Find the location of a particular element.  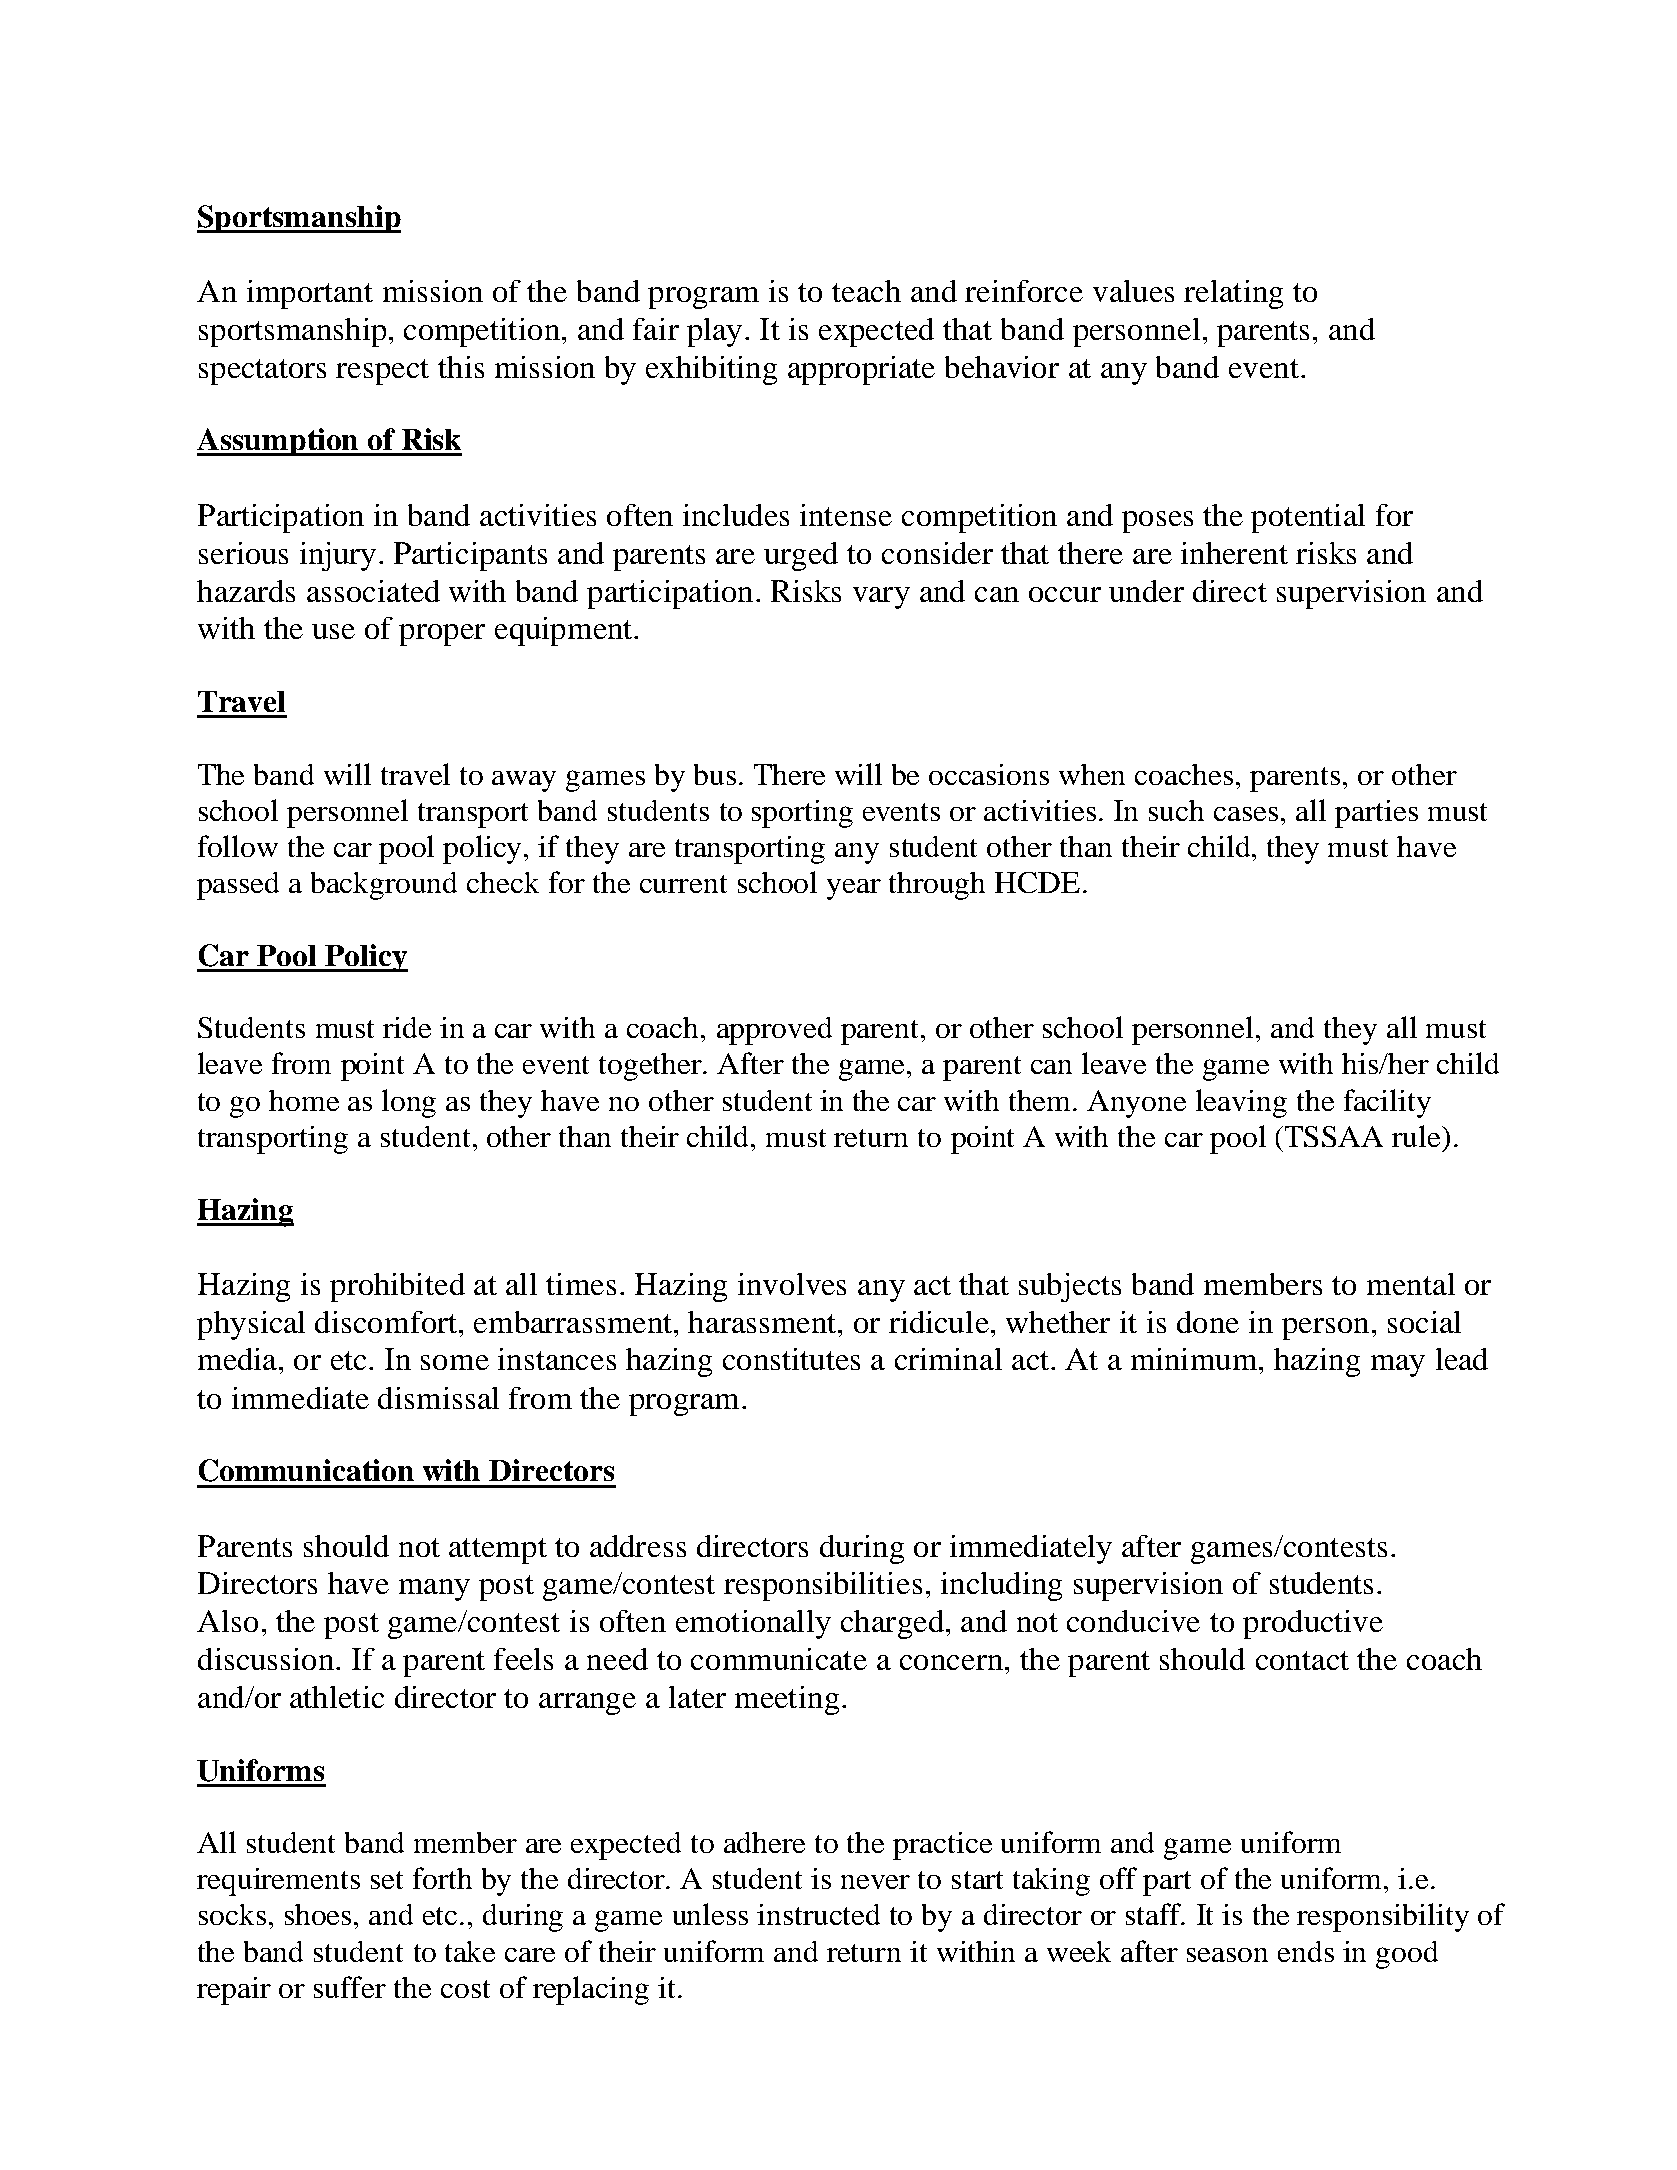

long is located at coordinates (409, 1103).
